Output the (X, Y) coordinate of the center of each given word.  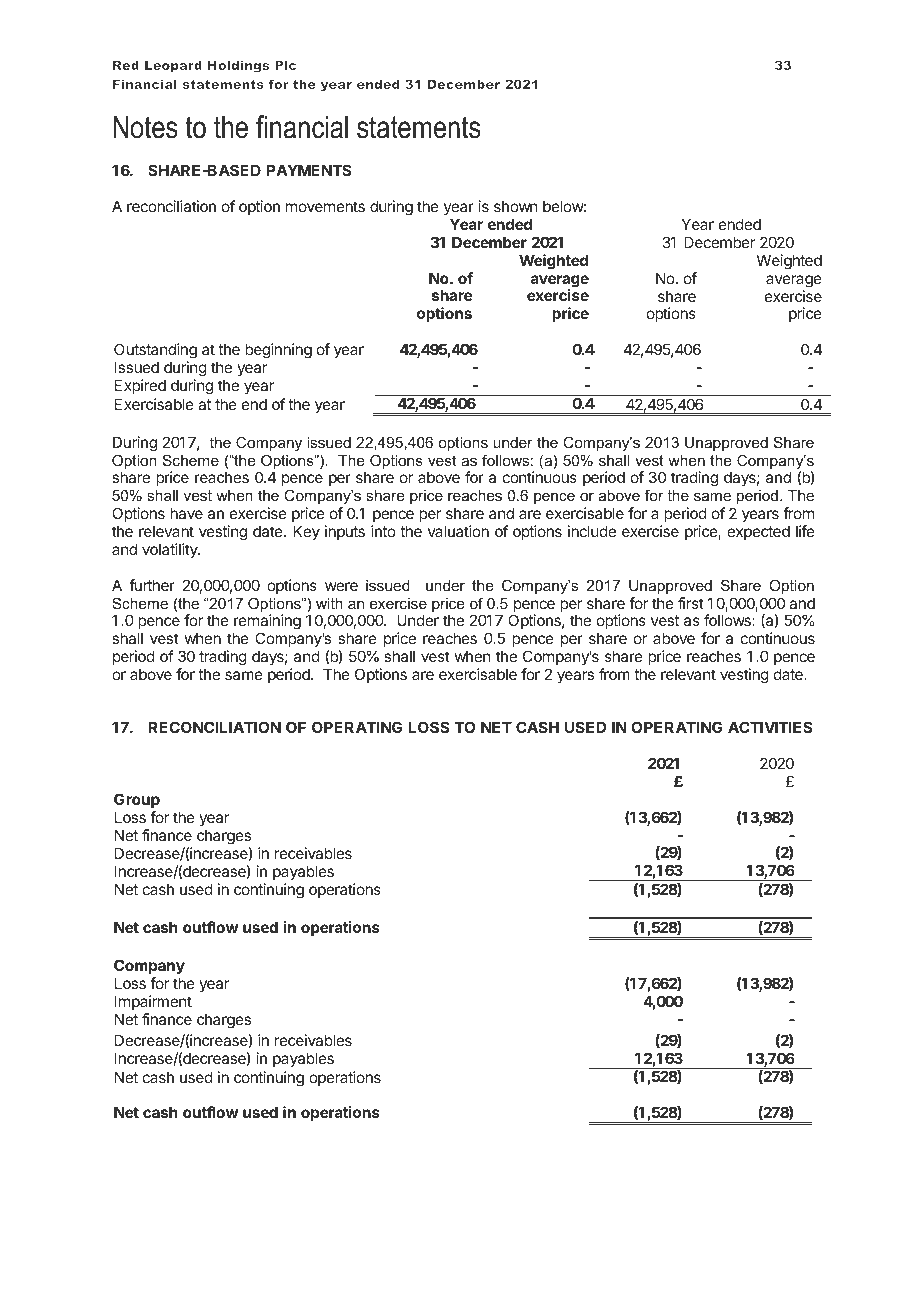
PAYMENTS (308, 170)
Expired (140, 386)
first (691, 603)
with (329, 603)
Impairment (153, 1002)
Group (137, 800)
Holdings (238, 66)
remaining (267, 623)
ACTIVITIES (770, 727)
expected (758, 532)
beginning (278, 351)
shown (515, 206)
